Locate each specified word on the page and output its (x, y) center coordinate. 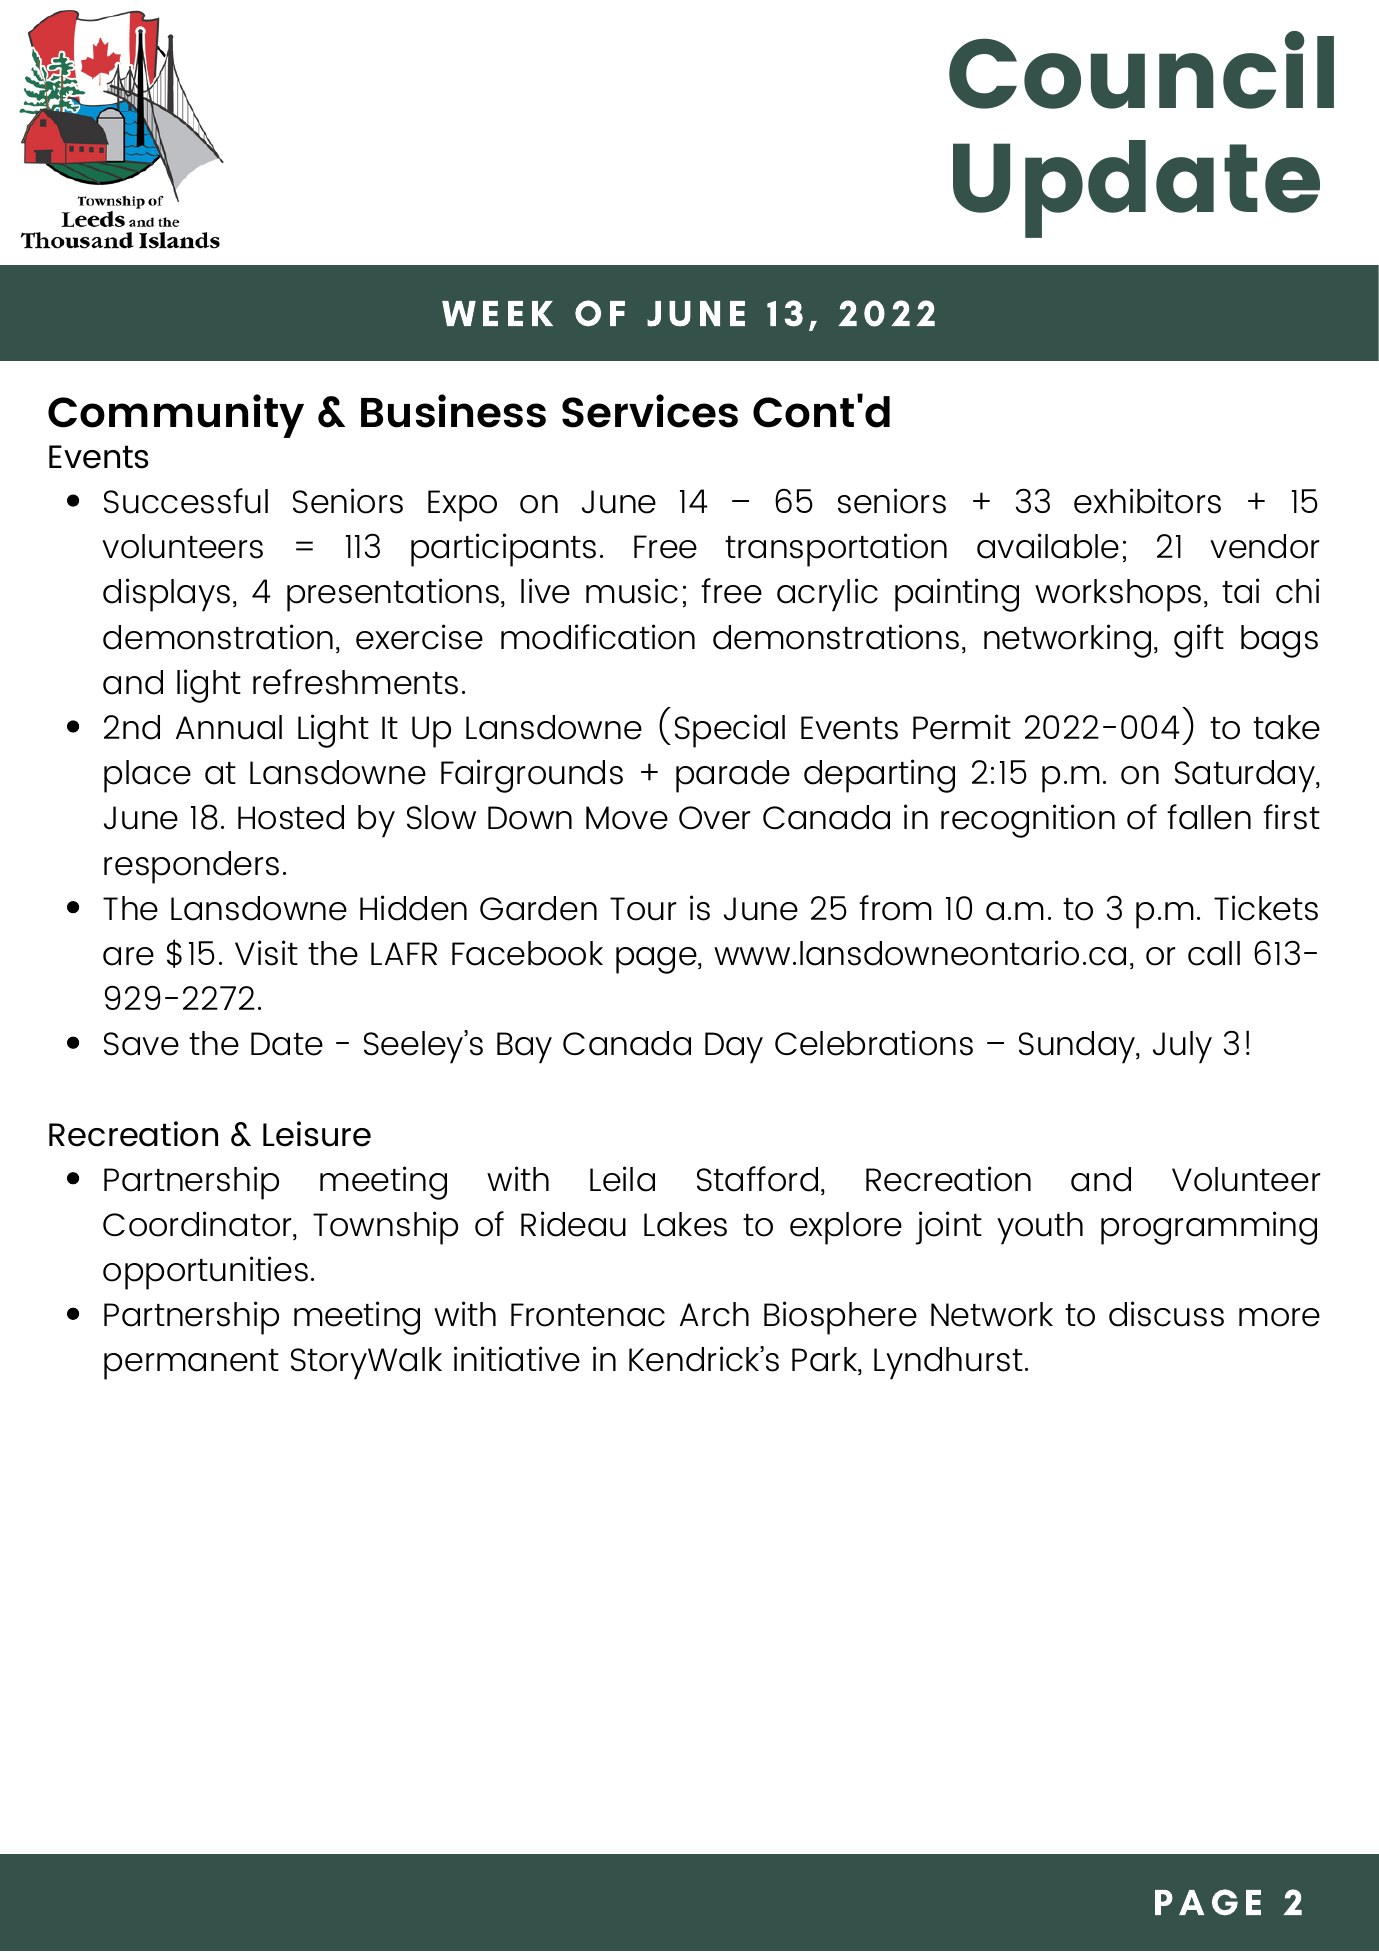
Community (176, 416)
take (1286, 727)
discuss (1166, 1314)
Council (1141, 70)
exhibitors (1147, 501)
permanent (191, 1364)
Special (730, 731)
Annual (229, 727)
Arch (714, 1314)
